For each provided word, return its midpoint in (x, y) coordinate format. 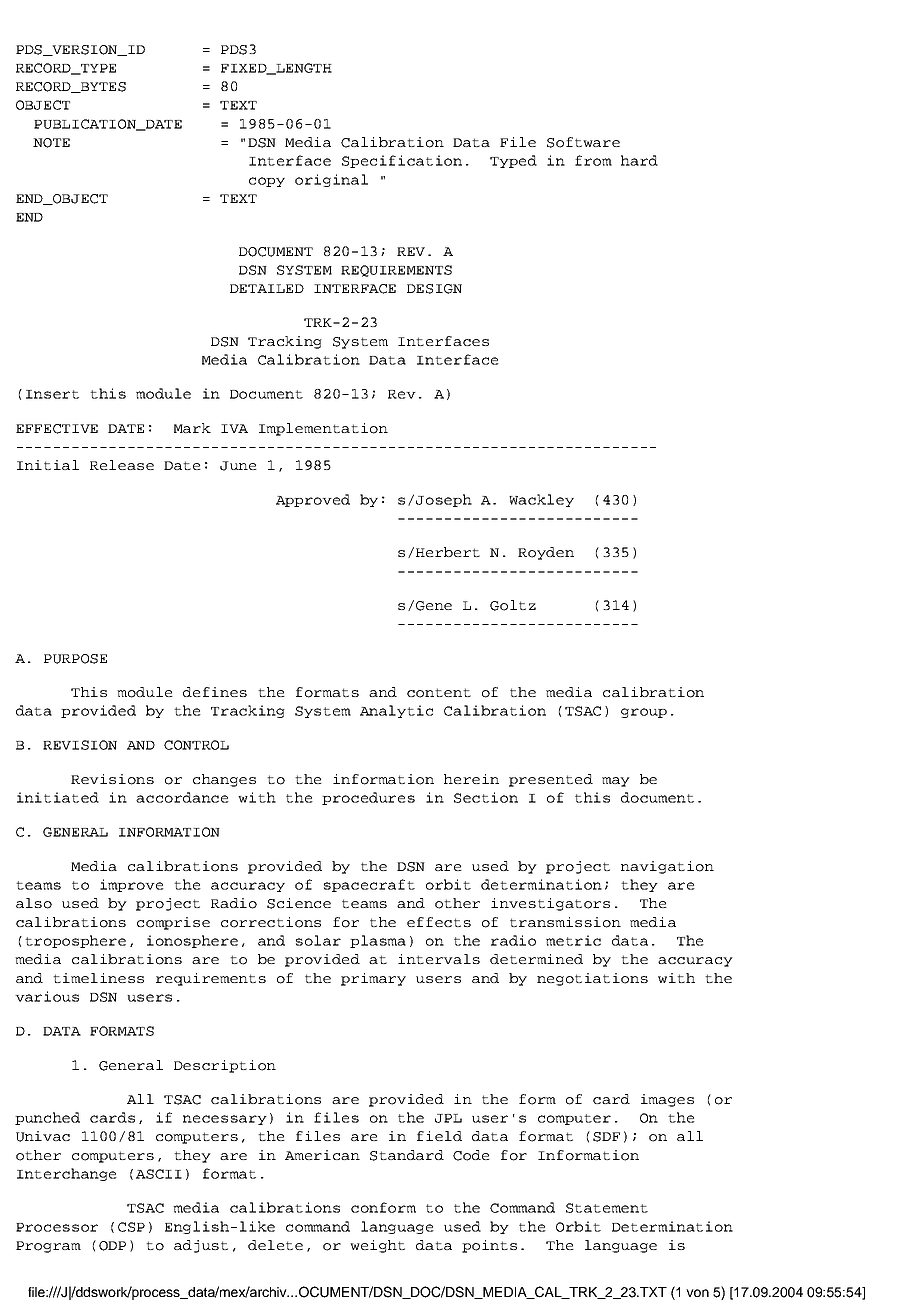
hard (639, 160)
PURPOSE (75, 659)
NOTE (51, 143)
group (644, 713)
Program (48, 1247)
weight (377, 1246)
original (331, 180)
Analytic (396, 711)
